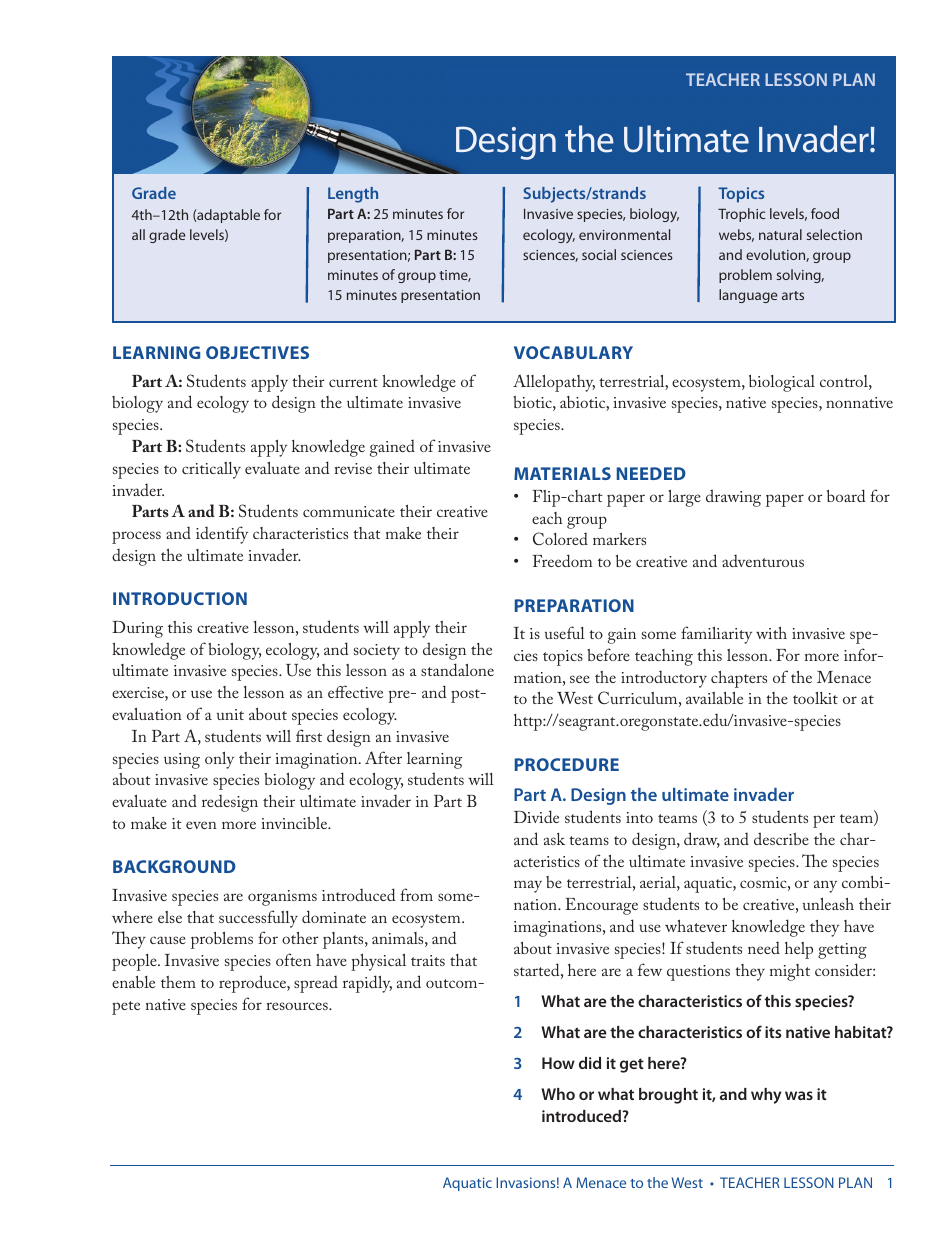 The width and height of the screenshot is (952, 1233). Describe the element at coordinates (528, 886) in the screenshot. I see `may` at that location.
